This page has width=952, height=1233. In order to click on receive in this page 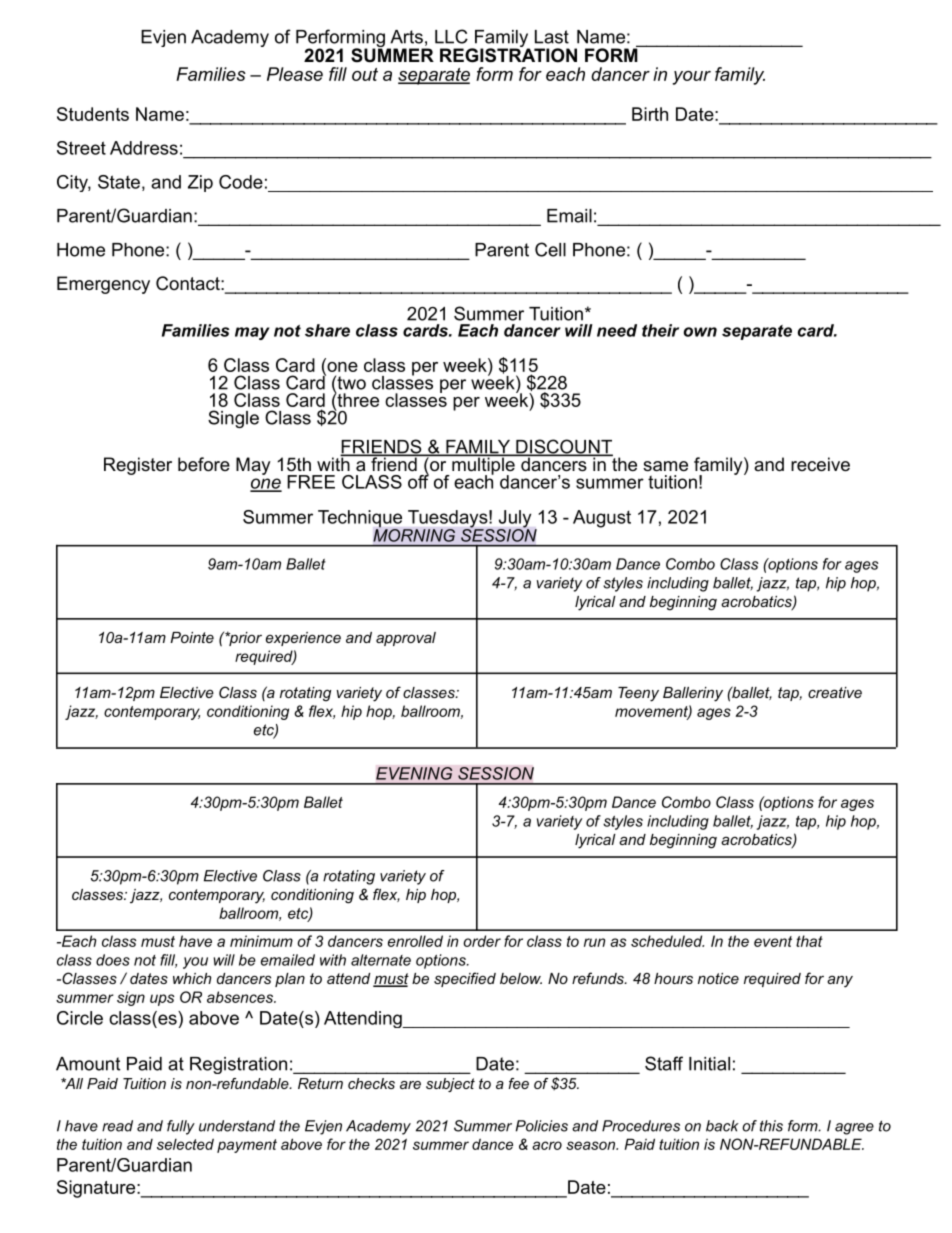, I will do `click(820, 464)`.
